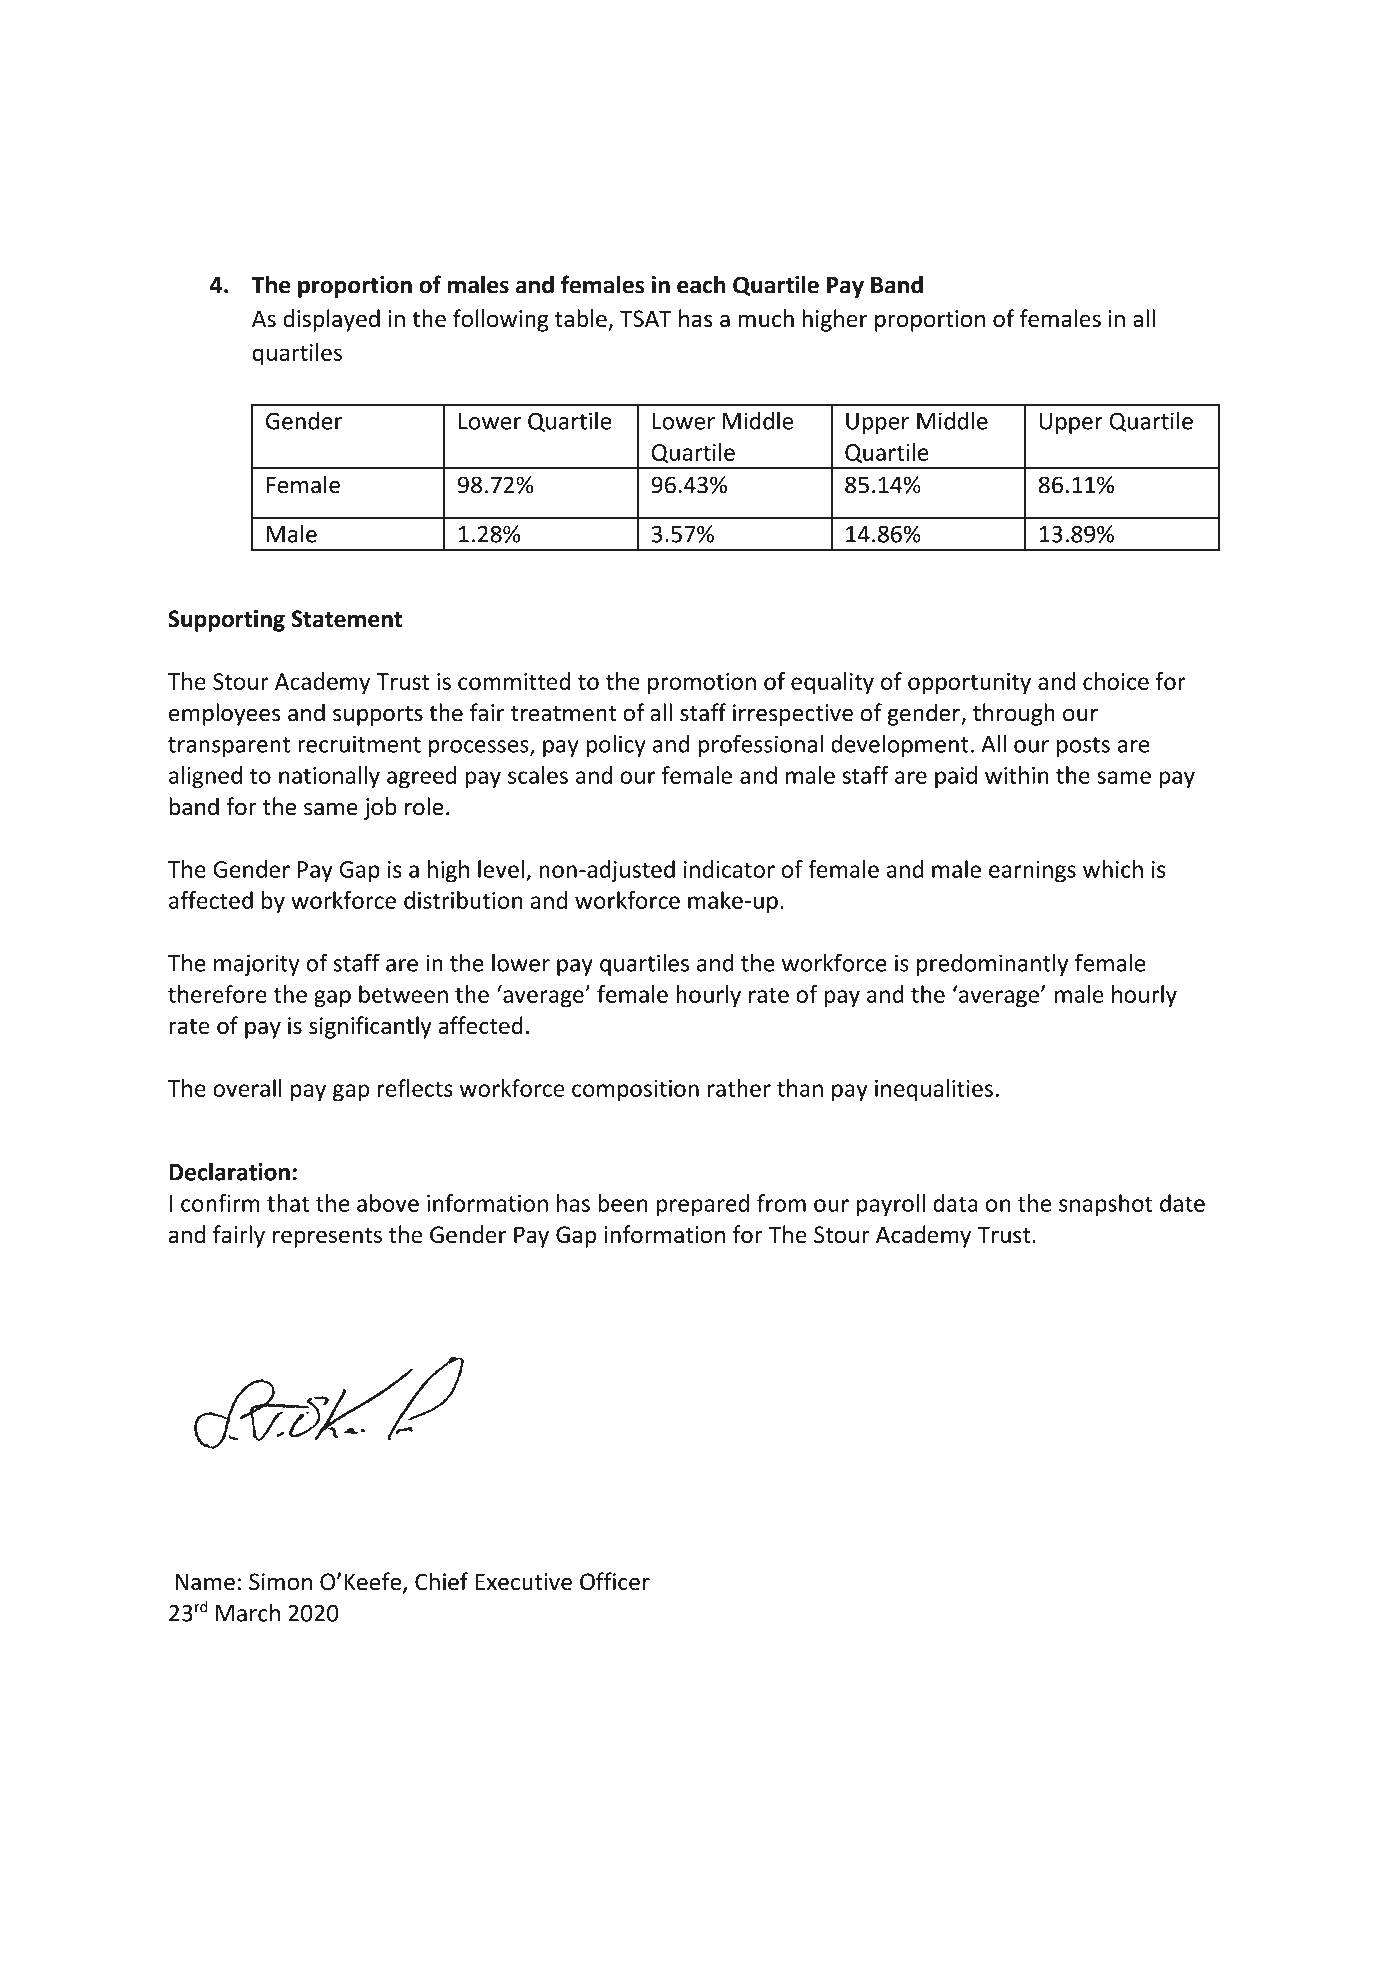 The height and width of the page is (1962, 1387). Describe the element at coordinates (359, 744) in the page. I see `recruitment` at that location.
